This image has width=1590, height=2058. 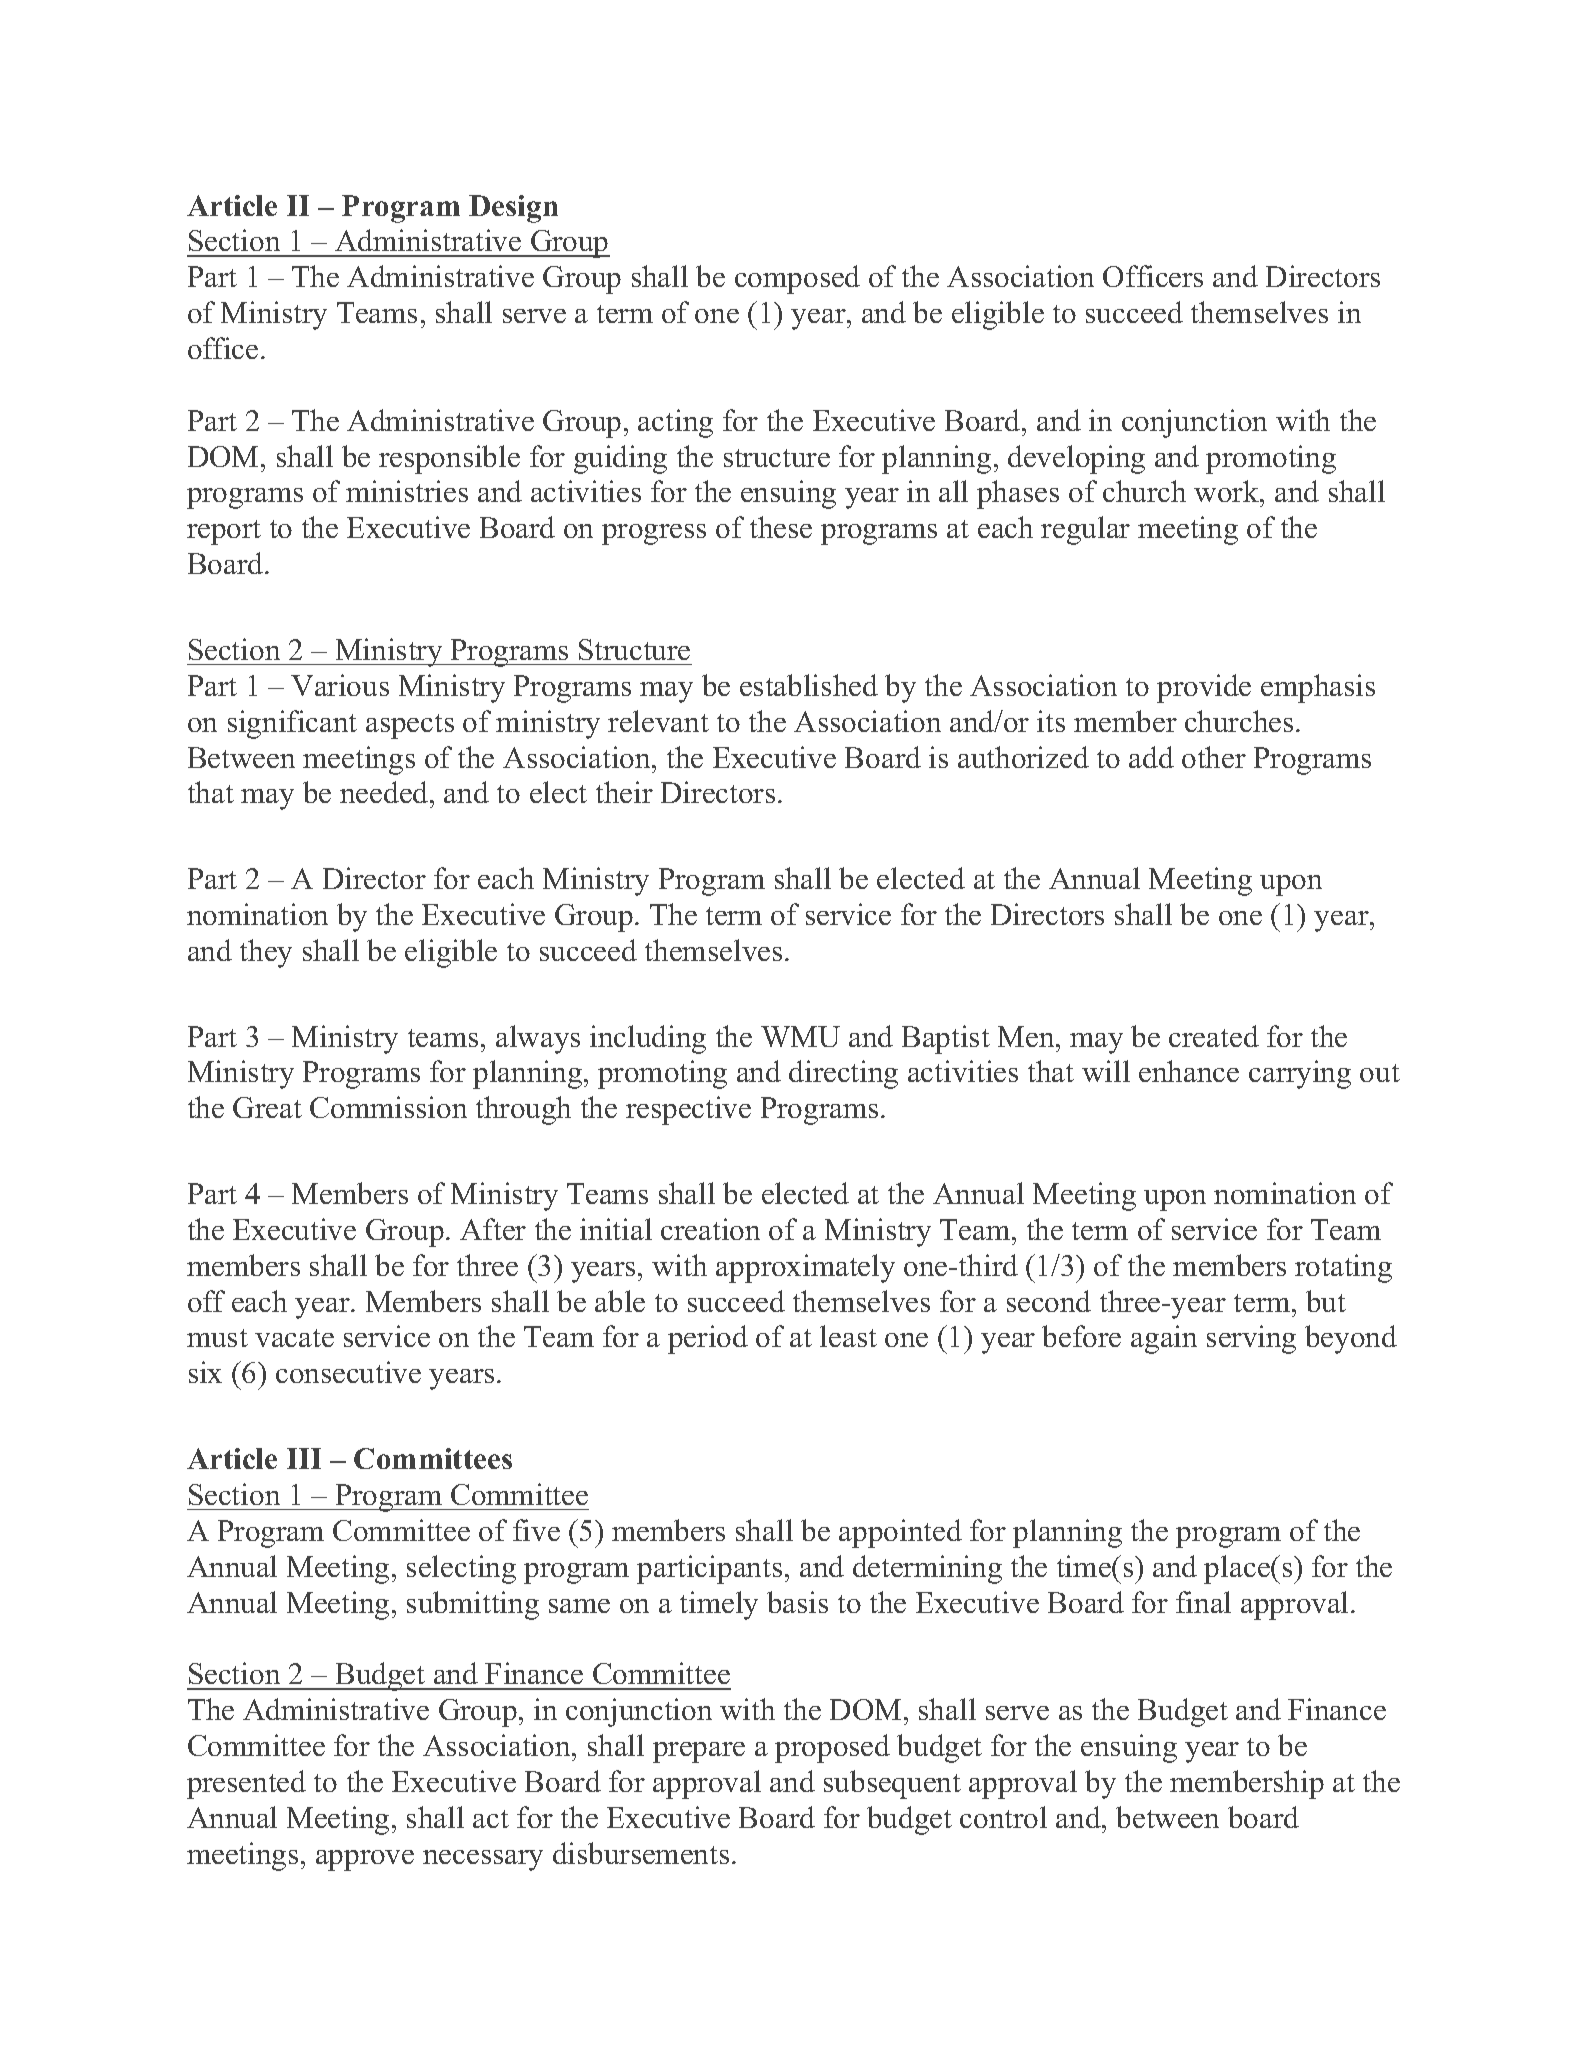 I want to click on other, so click(x=1214, y=757).
